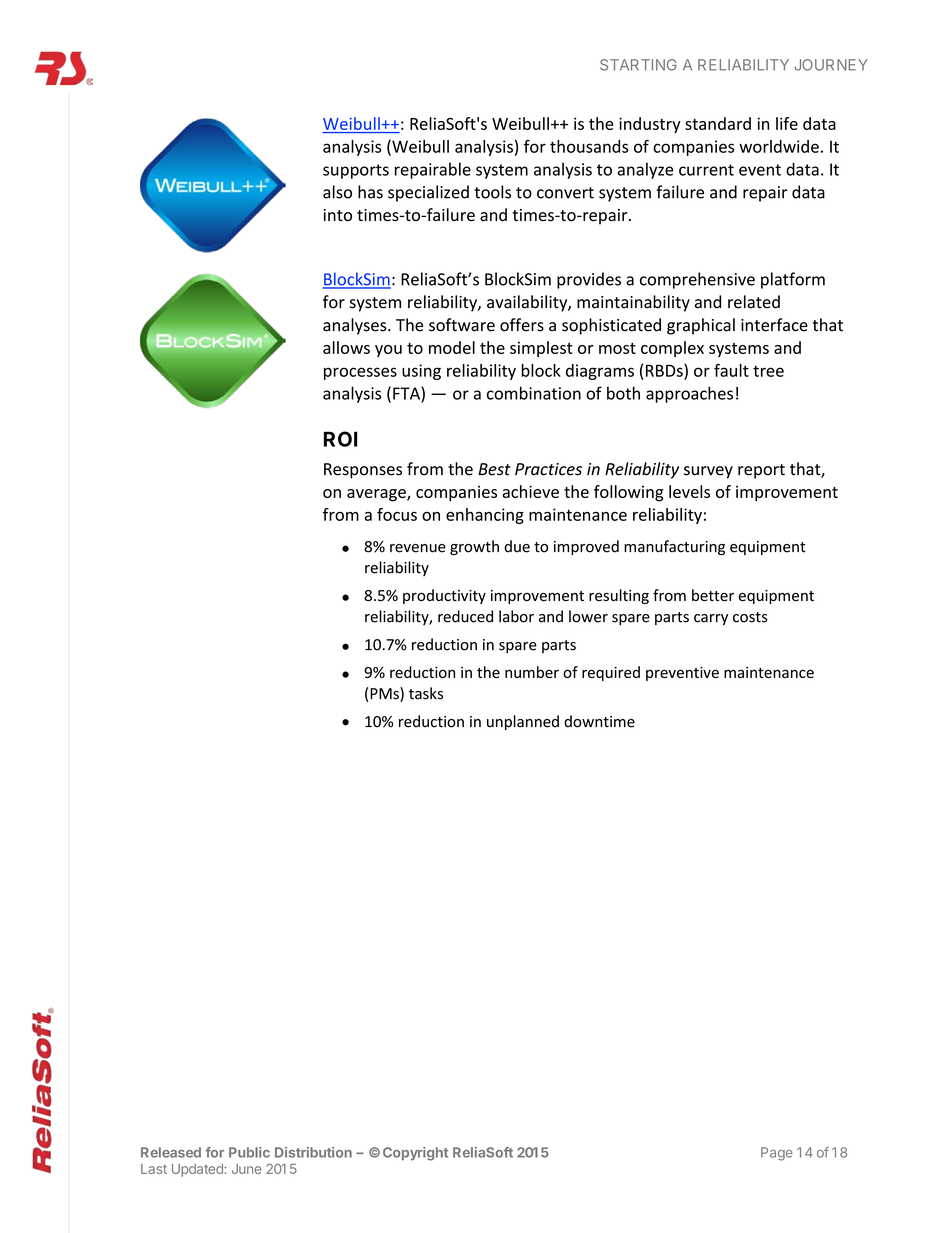  I want to click on supports, so click(356, 171).
